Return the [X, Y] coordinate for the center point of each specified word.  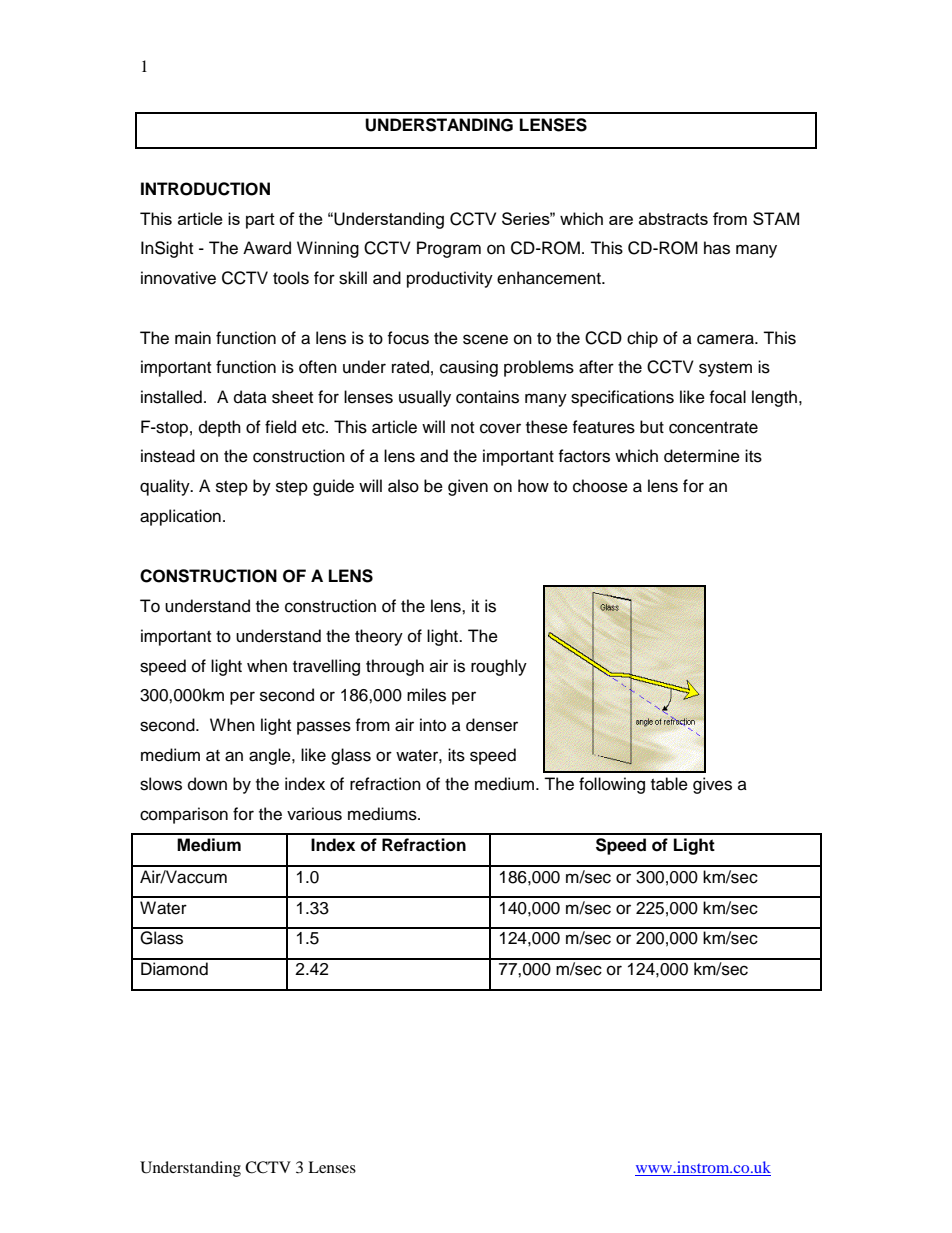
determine [702, 456]
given [468, 487]
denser [492, 725]
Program [449, 249]
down [207, 784]
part [260, 221]
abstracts [673, 218]
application [180, 517]
